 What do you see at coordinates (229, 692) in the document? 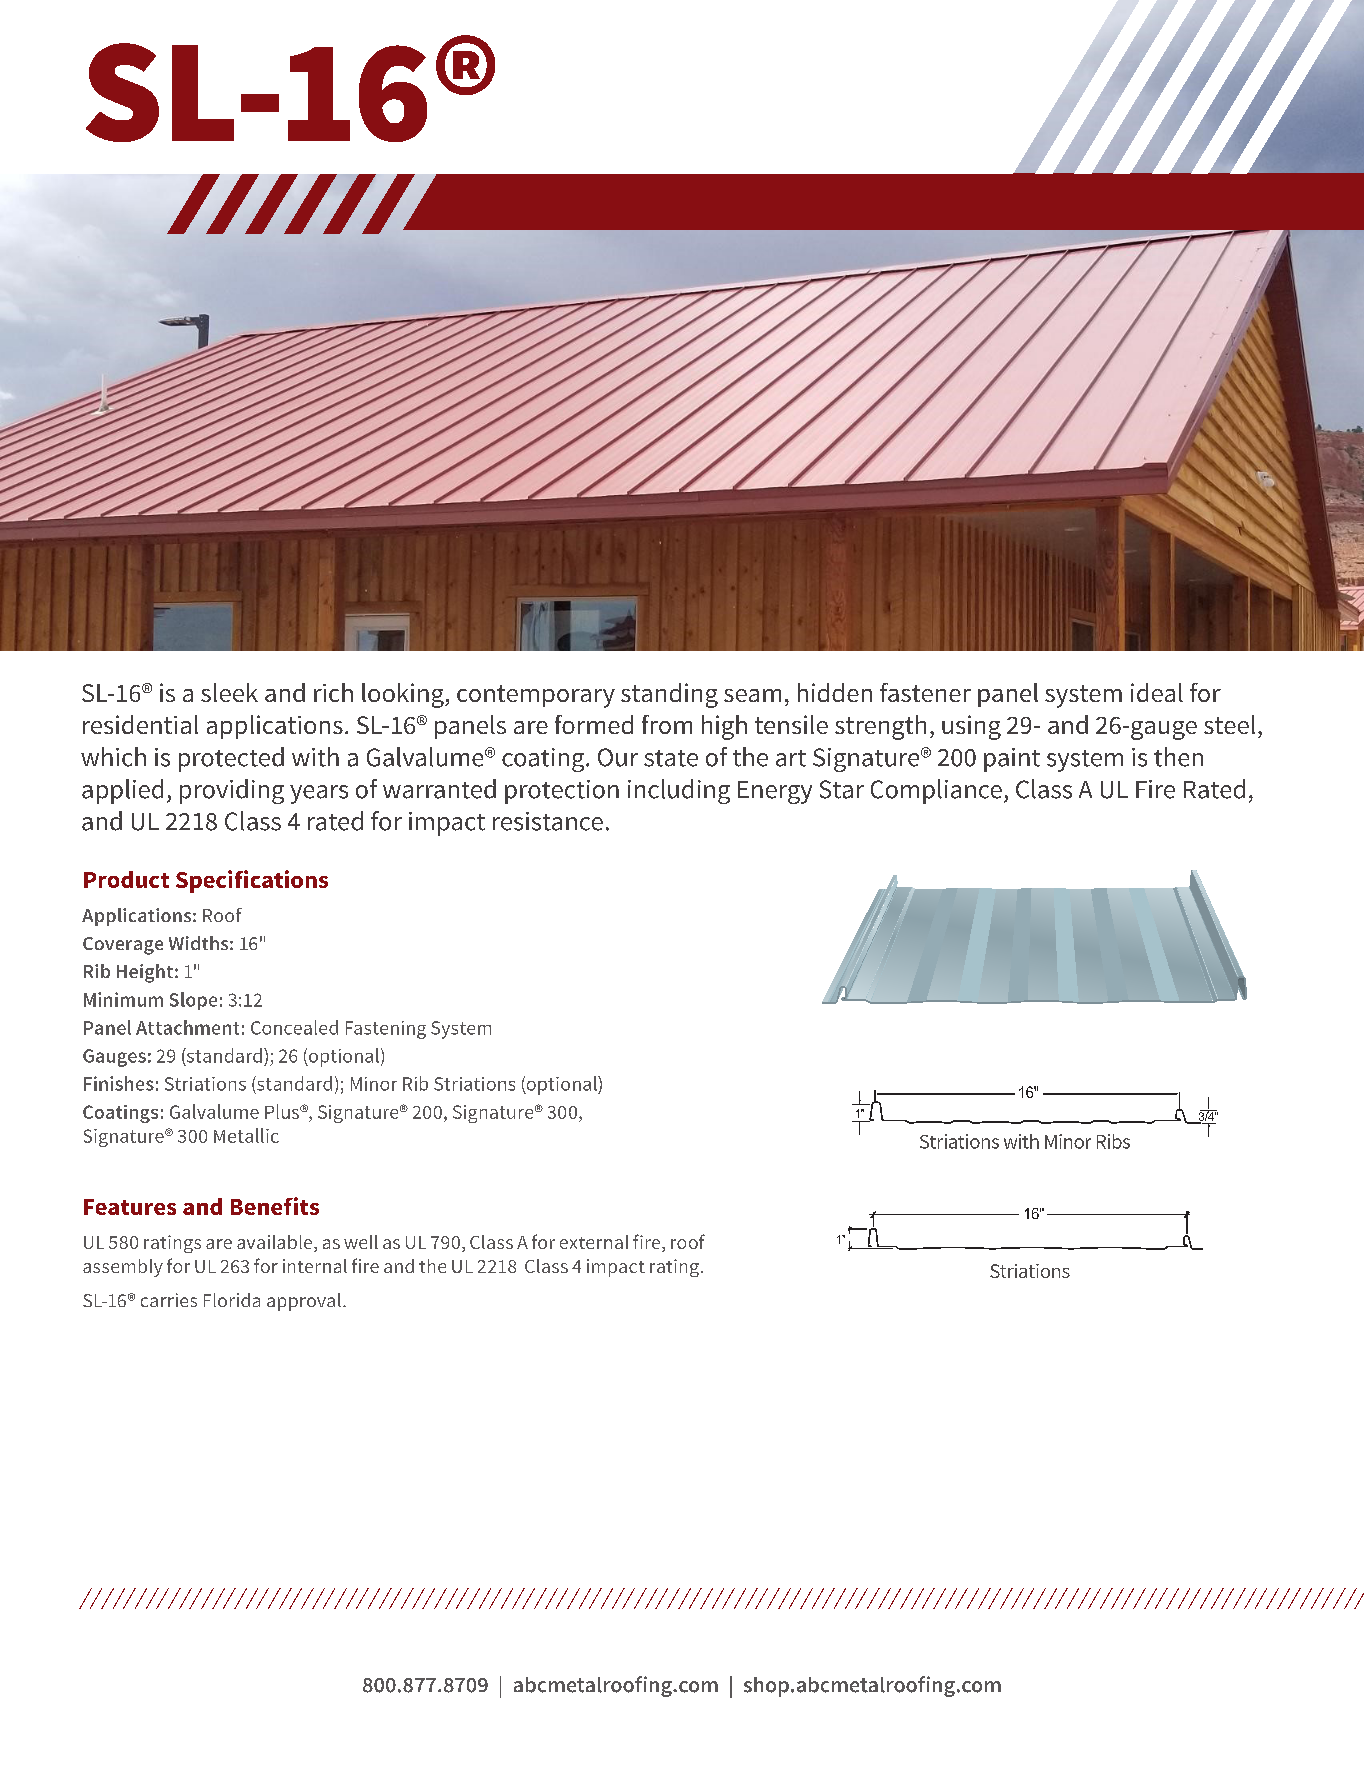
I see `sleek` at bounding box center [229, 692].
